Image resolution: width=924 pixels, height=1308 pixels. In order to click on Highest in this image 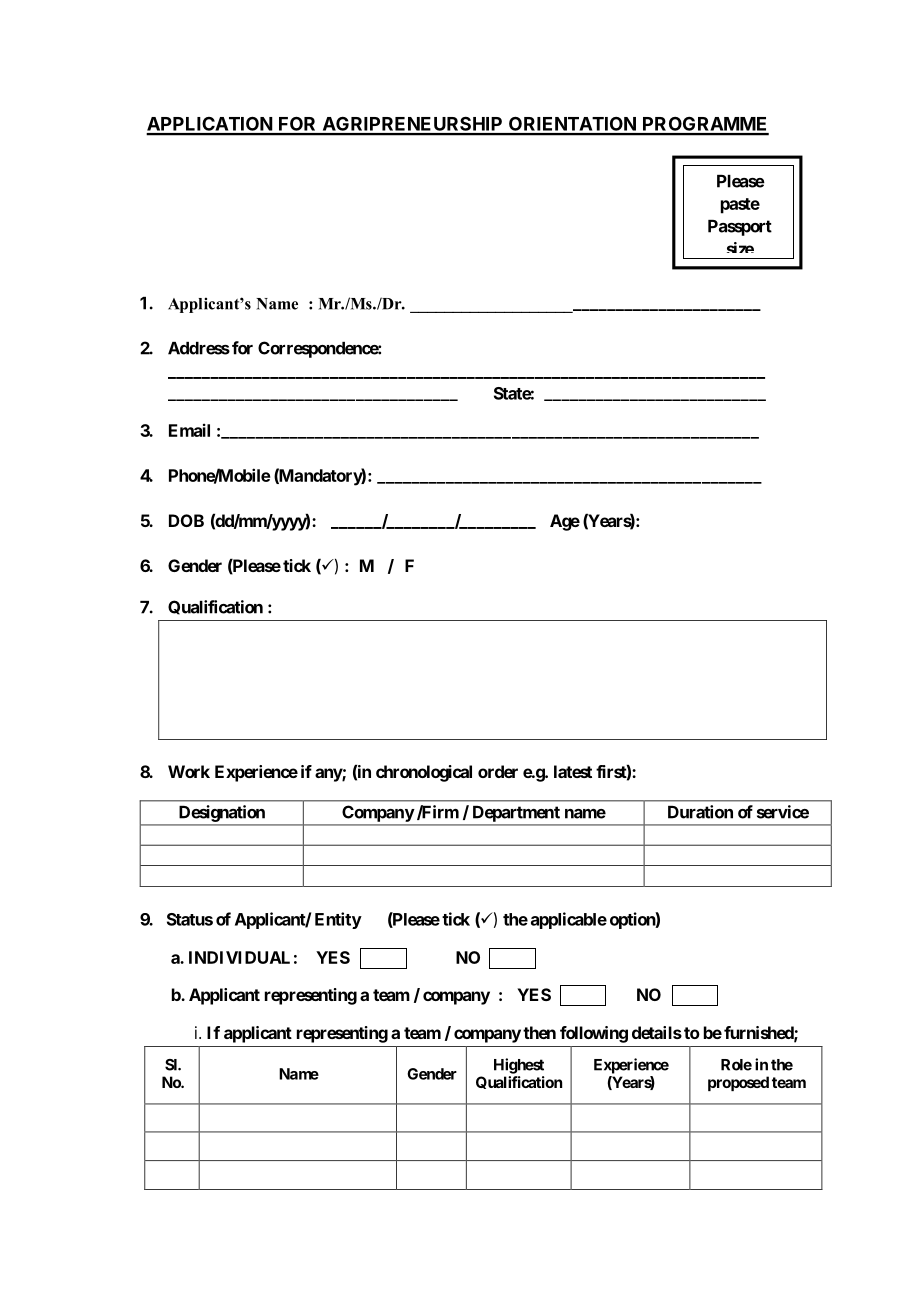, I will do `click(519, 1066)`.
